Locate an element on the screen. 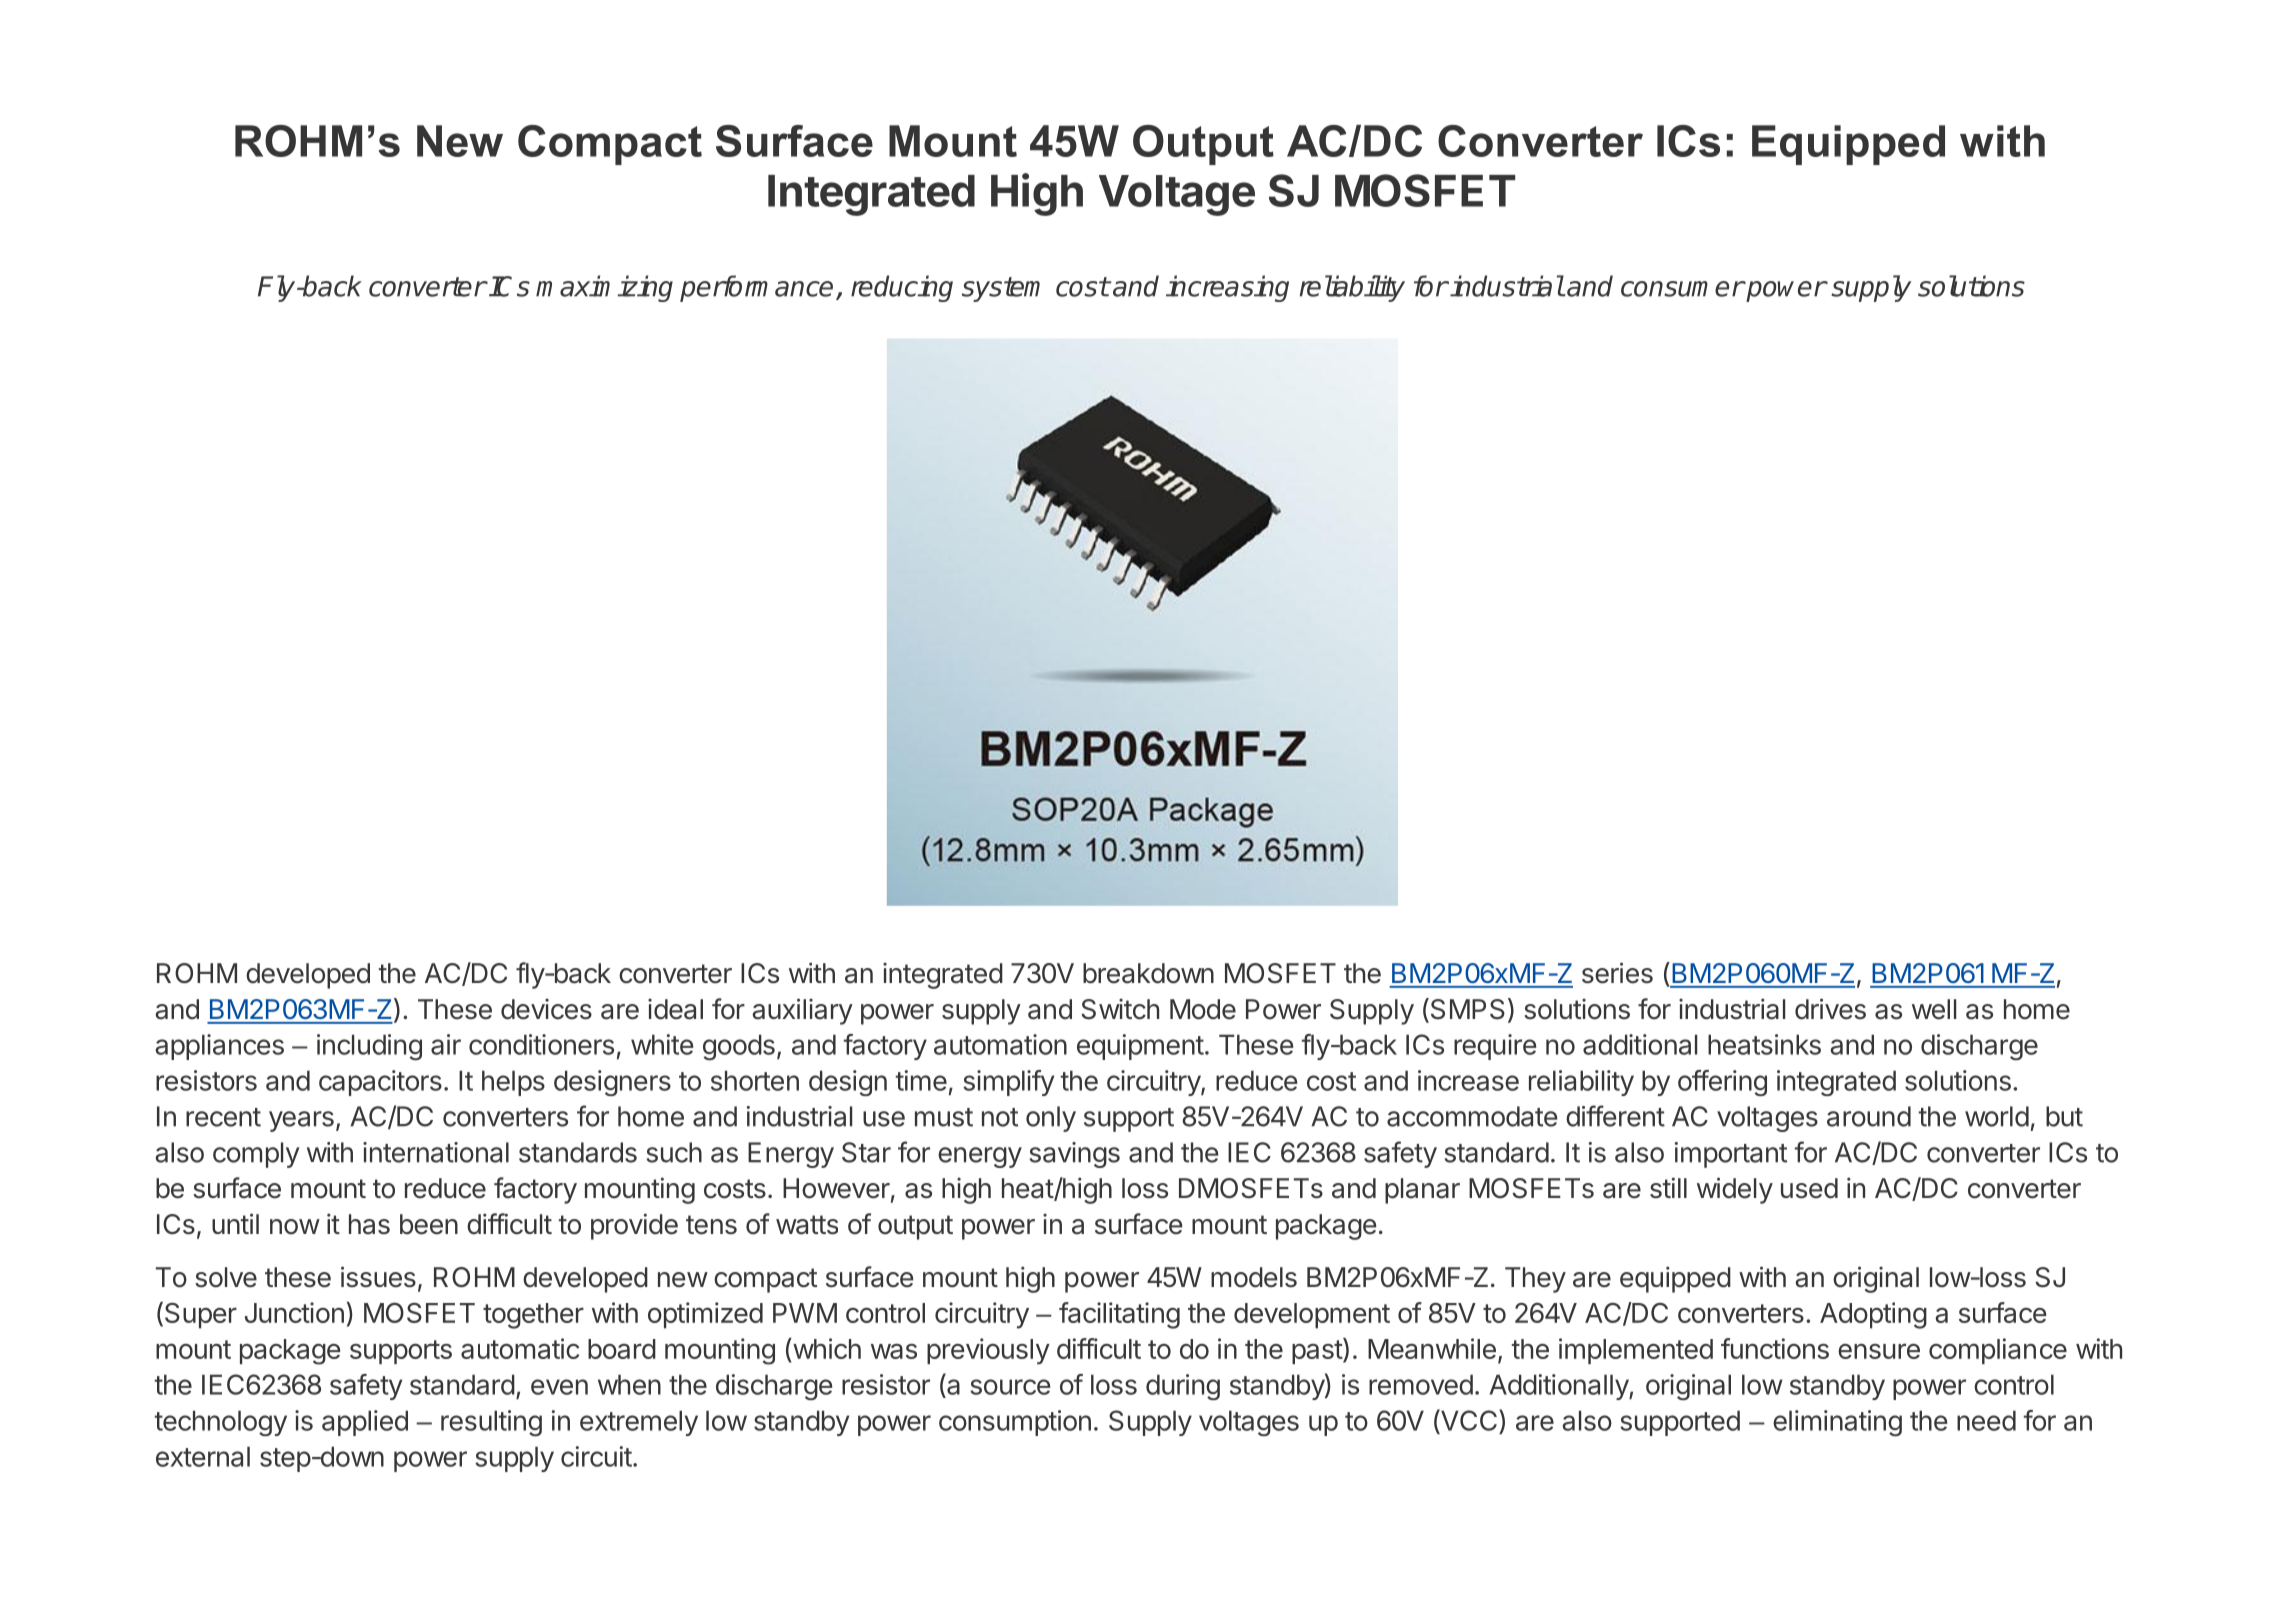 Image resolution: width=2296 pixels, height=1624 pixels. reducing is located at coordinates (902, 288).
